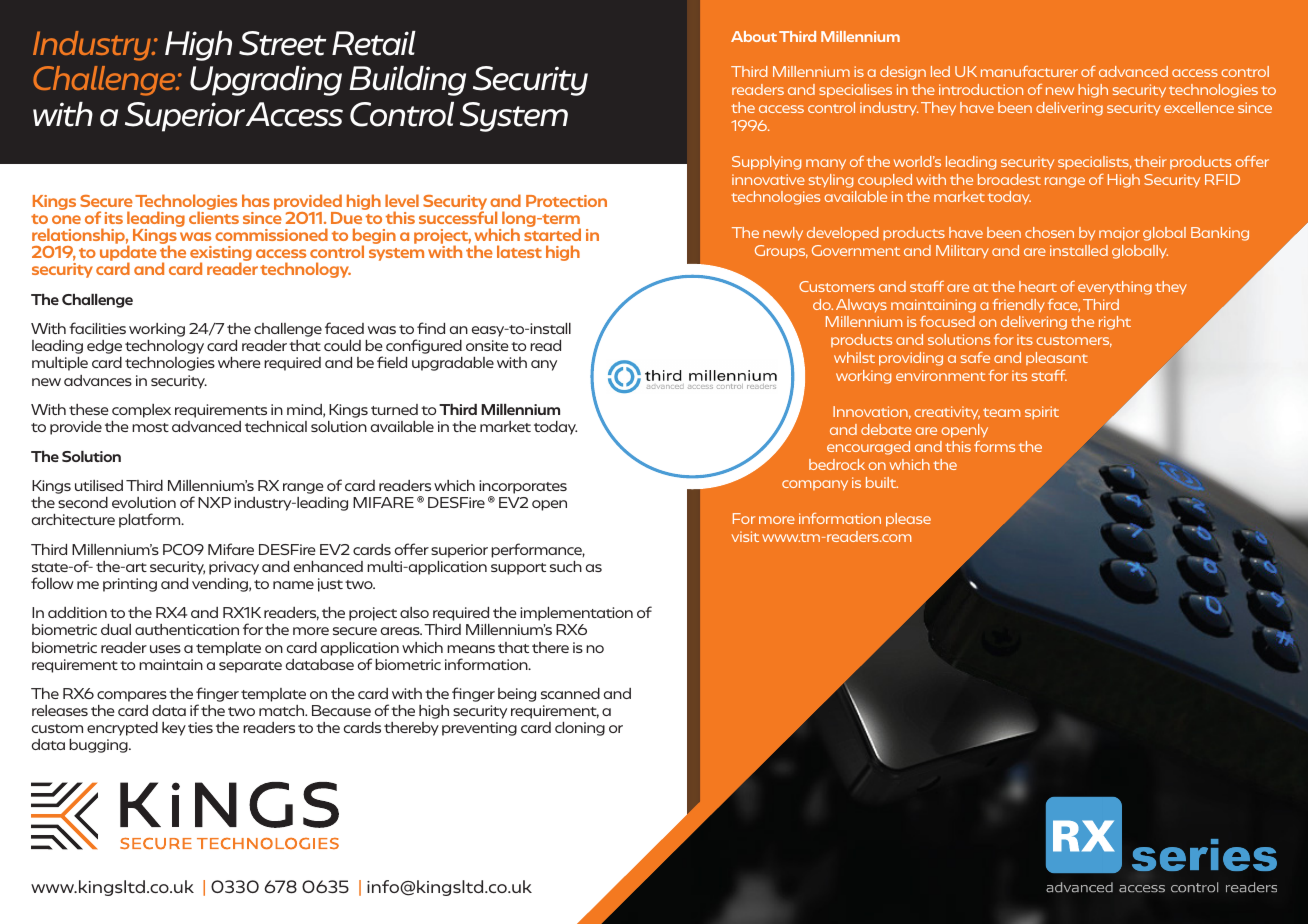  Describe the element at coordinates (282, 43) in the page. I see `Street` at that location.
